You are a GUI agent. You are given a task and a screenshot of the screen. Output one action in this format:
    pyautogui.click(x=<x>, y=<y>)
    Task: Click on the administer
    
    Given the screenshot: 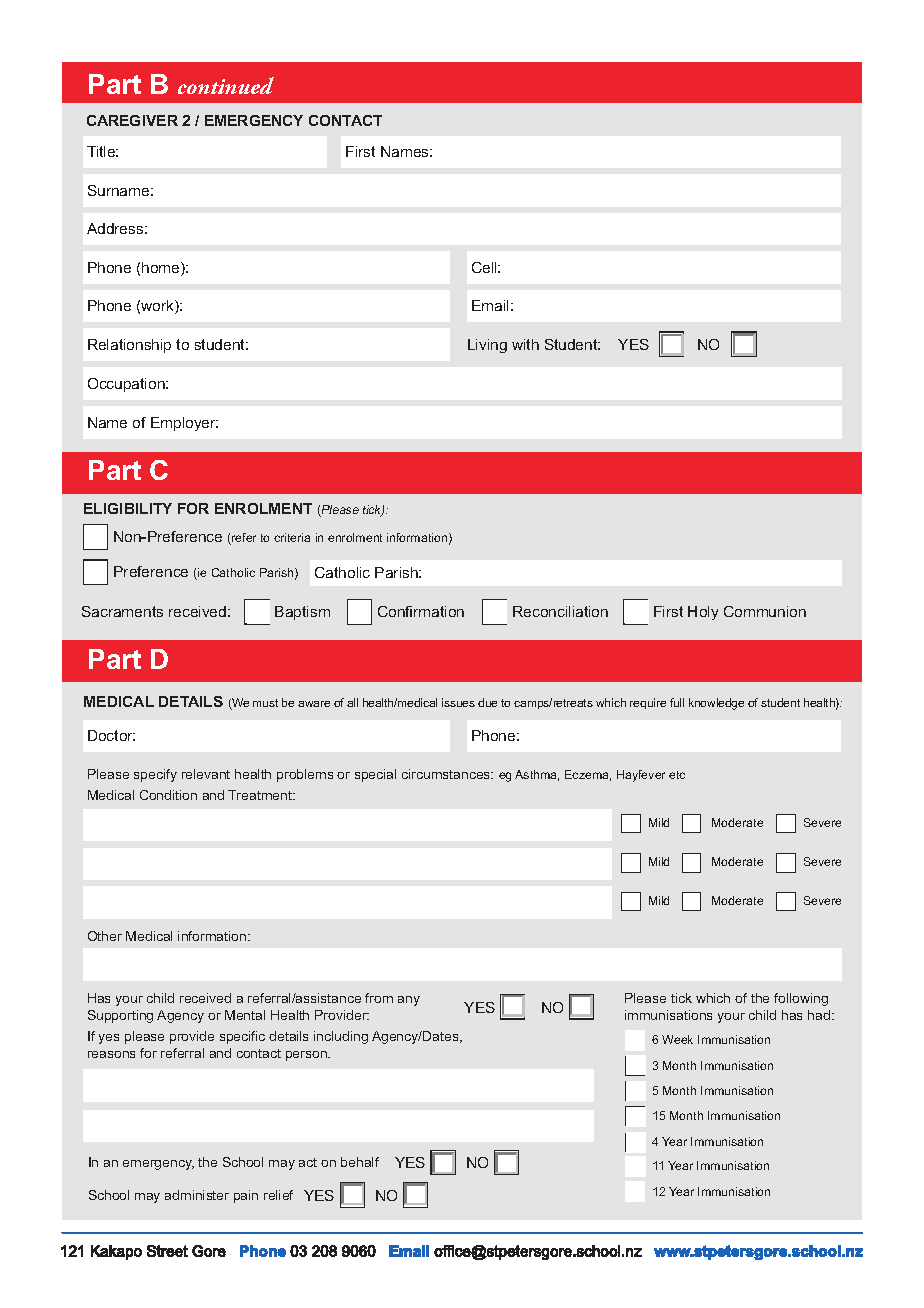 What is the action you would take?
    pyautogui.click(x=197, y=1195)
